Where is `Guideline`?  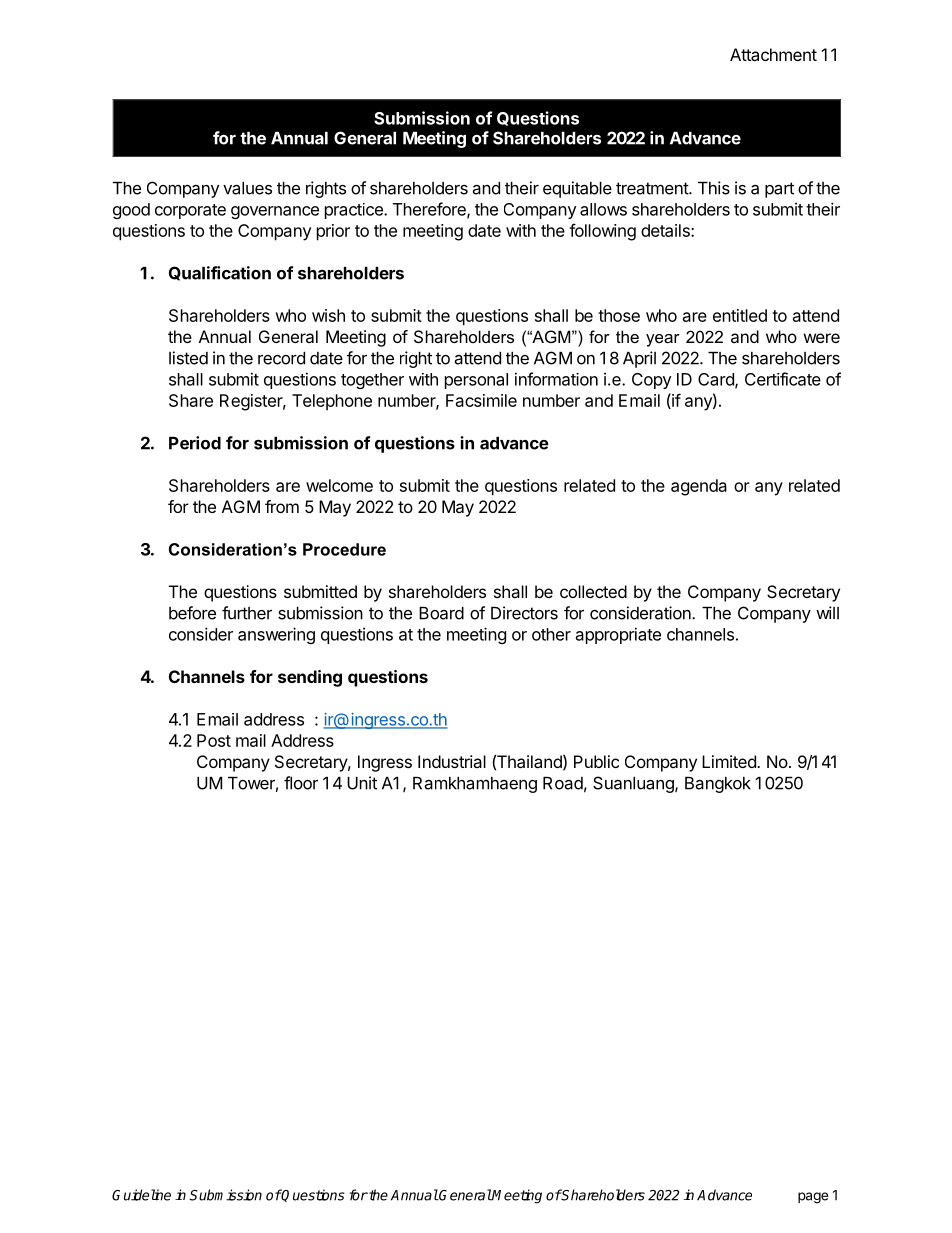 Guideline is located at coordinates (141, 1195).
